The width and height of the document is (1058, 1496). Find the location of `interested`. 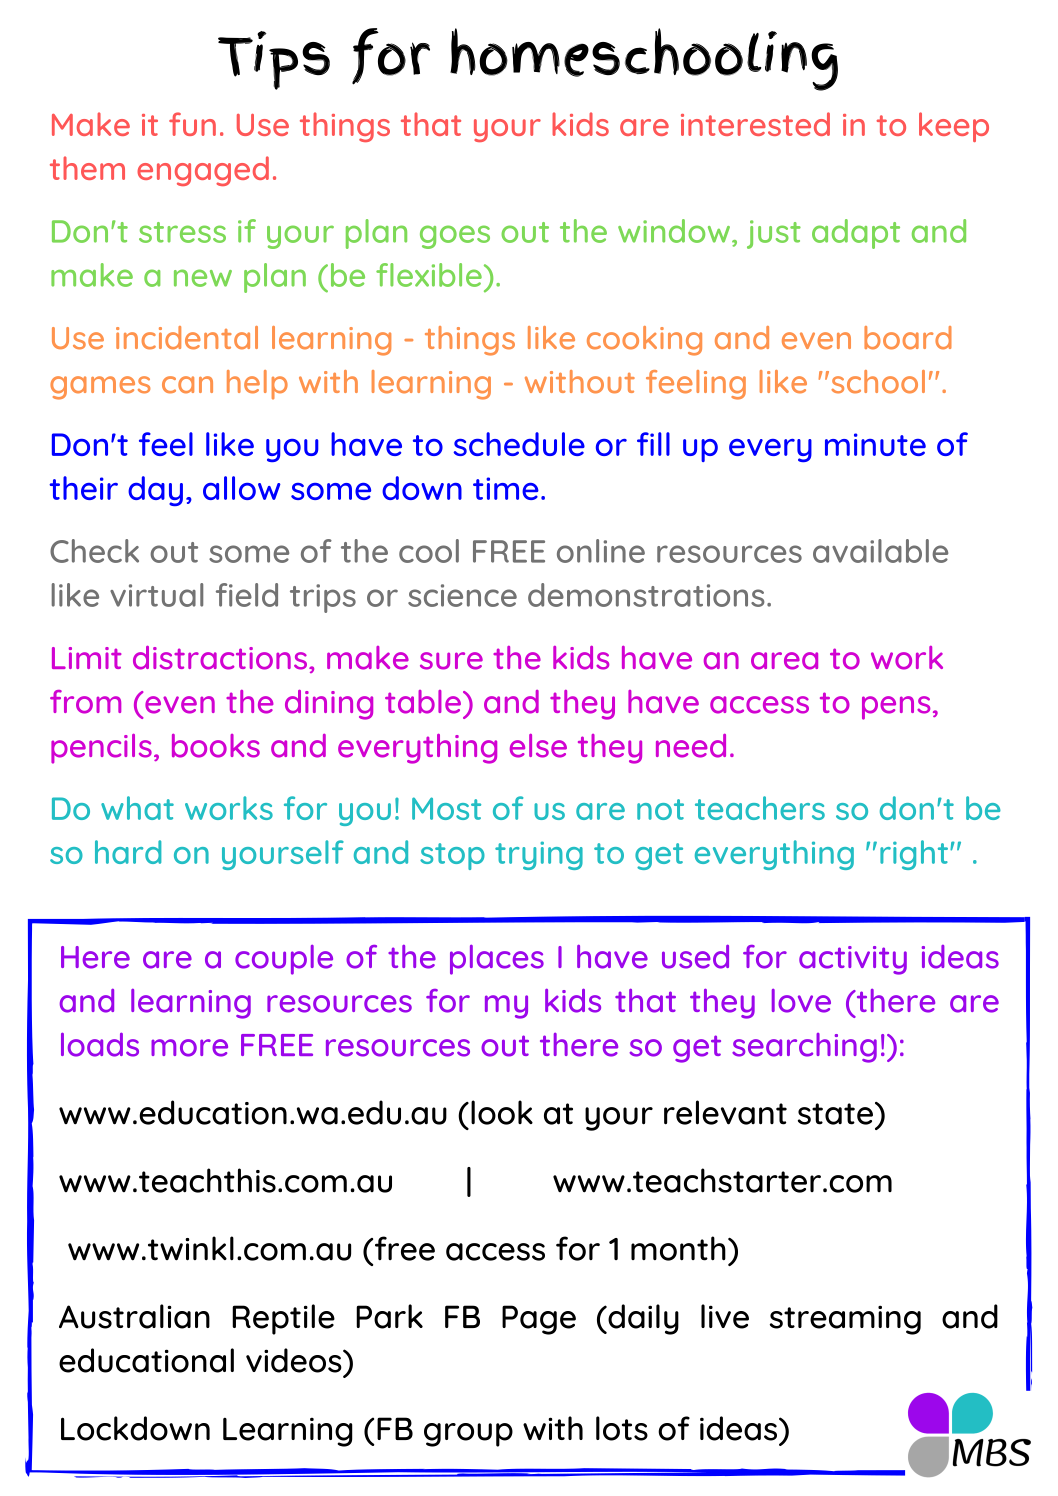

interested is located at coordinates (755, 124).
